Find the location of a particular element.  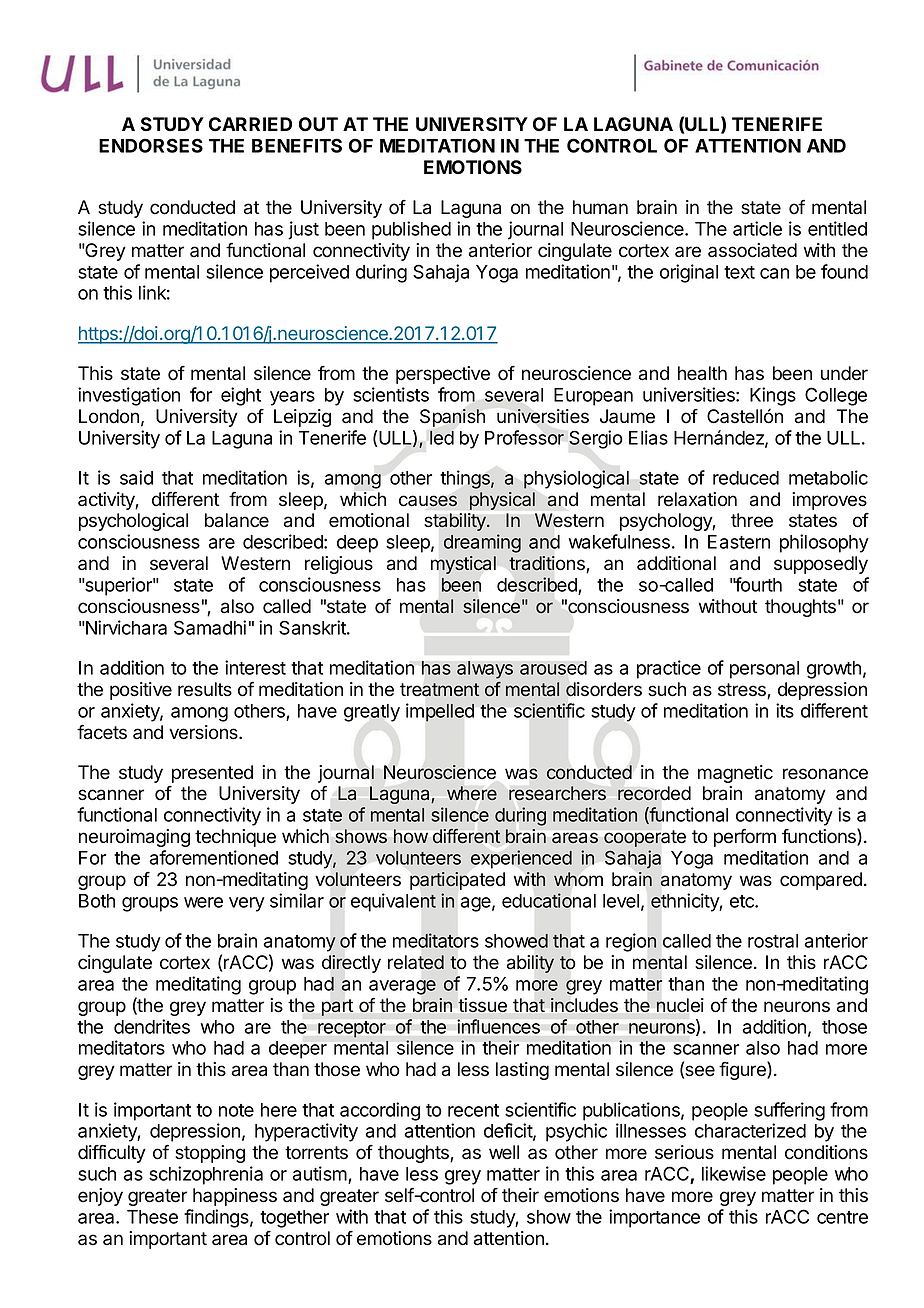

aforementioned is located at coordinates (214, 857).
